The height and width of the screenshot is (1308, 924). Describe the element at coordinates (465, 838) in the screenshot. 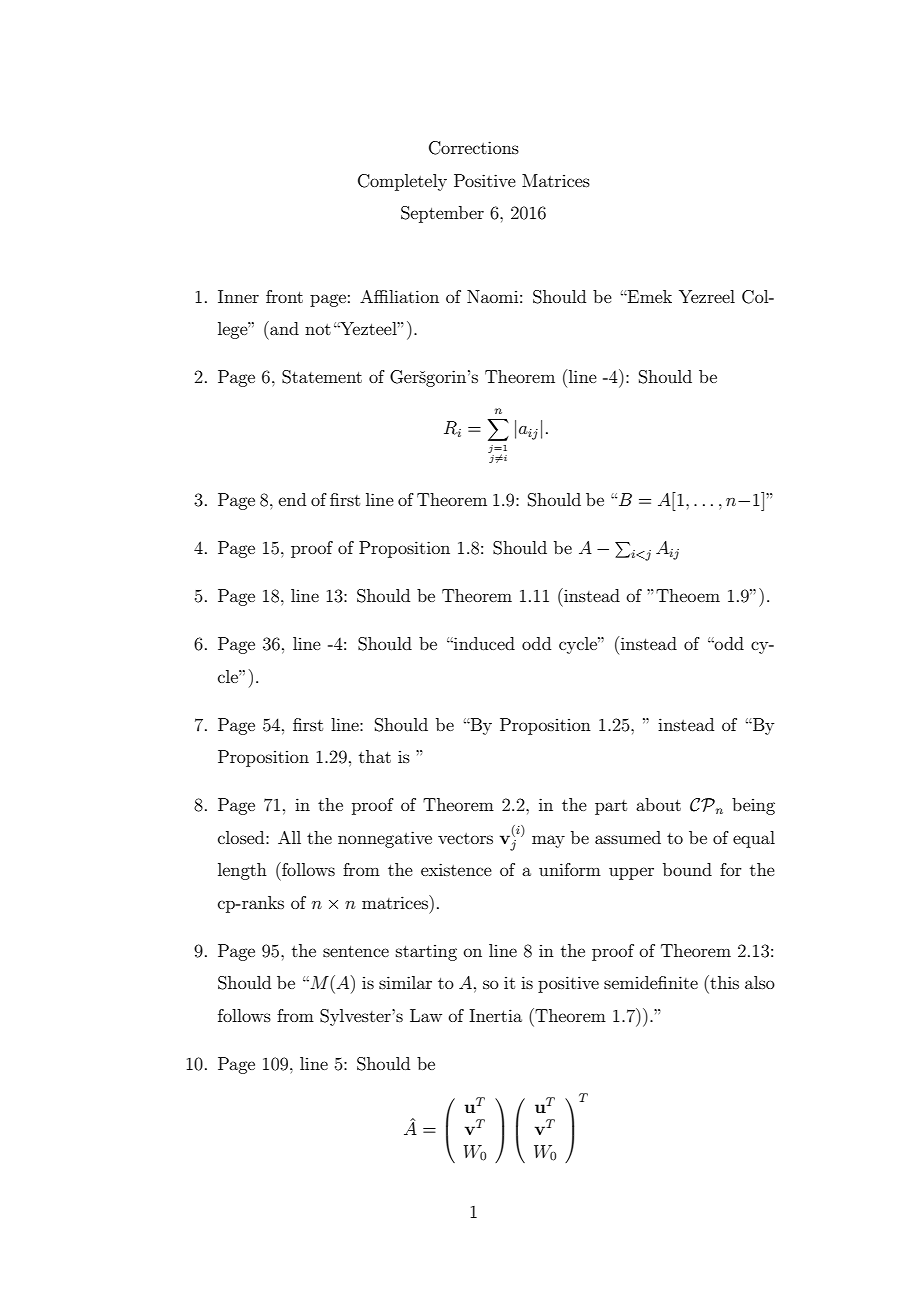

I see `vectors` at that location.
